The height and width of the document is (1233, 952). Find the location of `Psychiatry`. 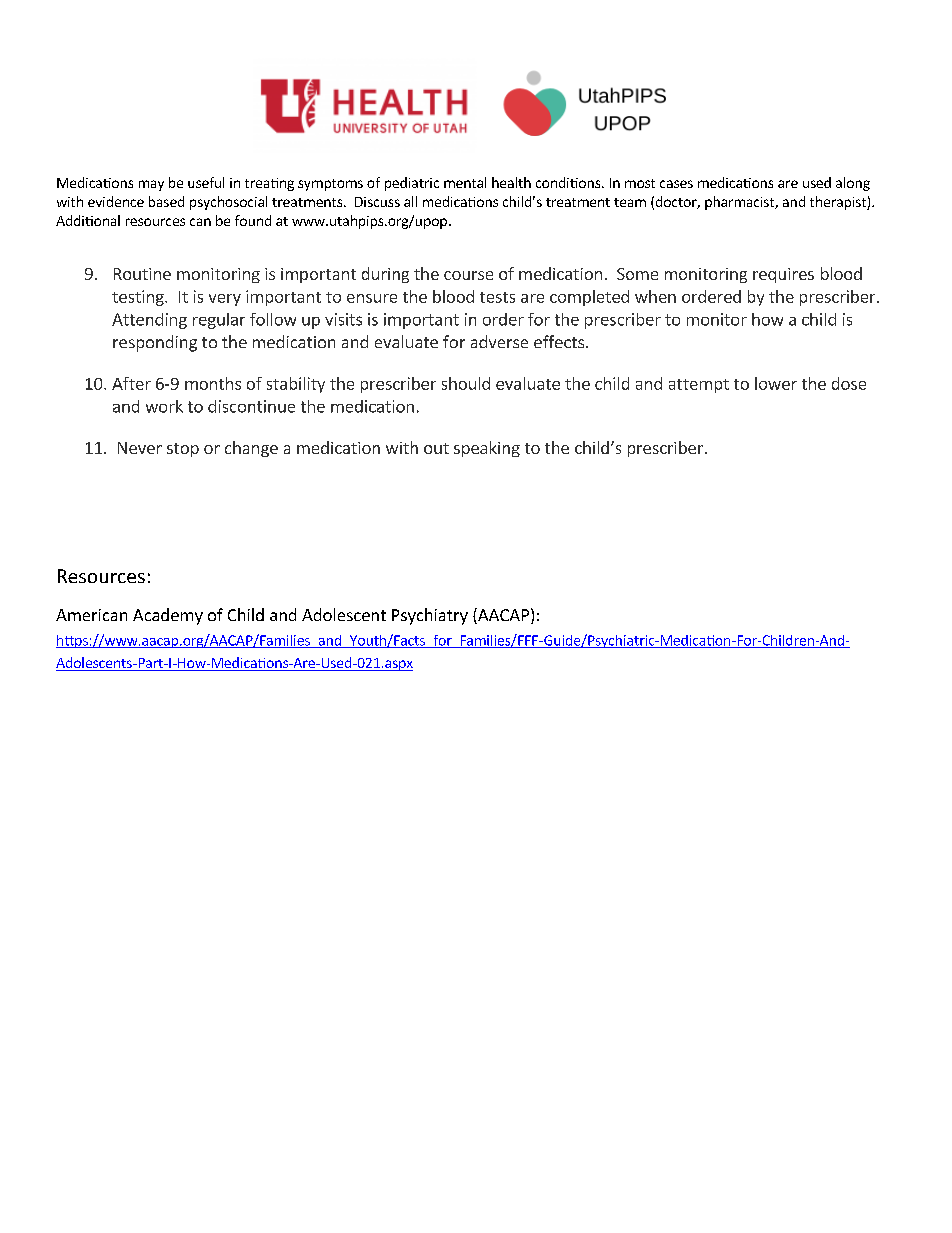

Psychiatry is located at coordinates (430, 616).
